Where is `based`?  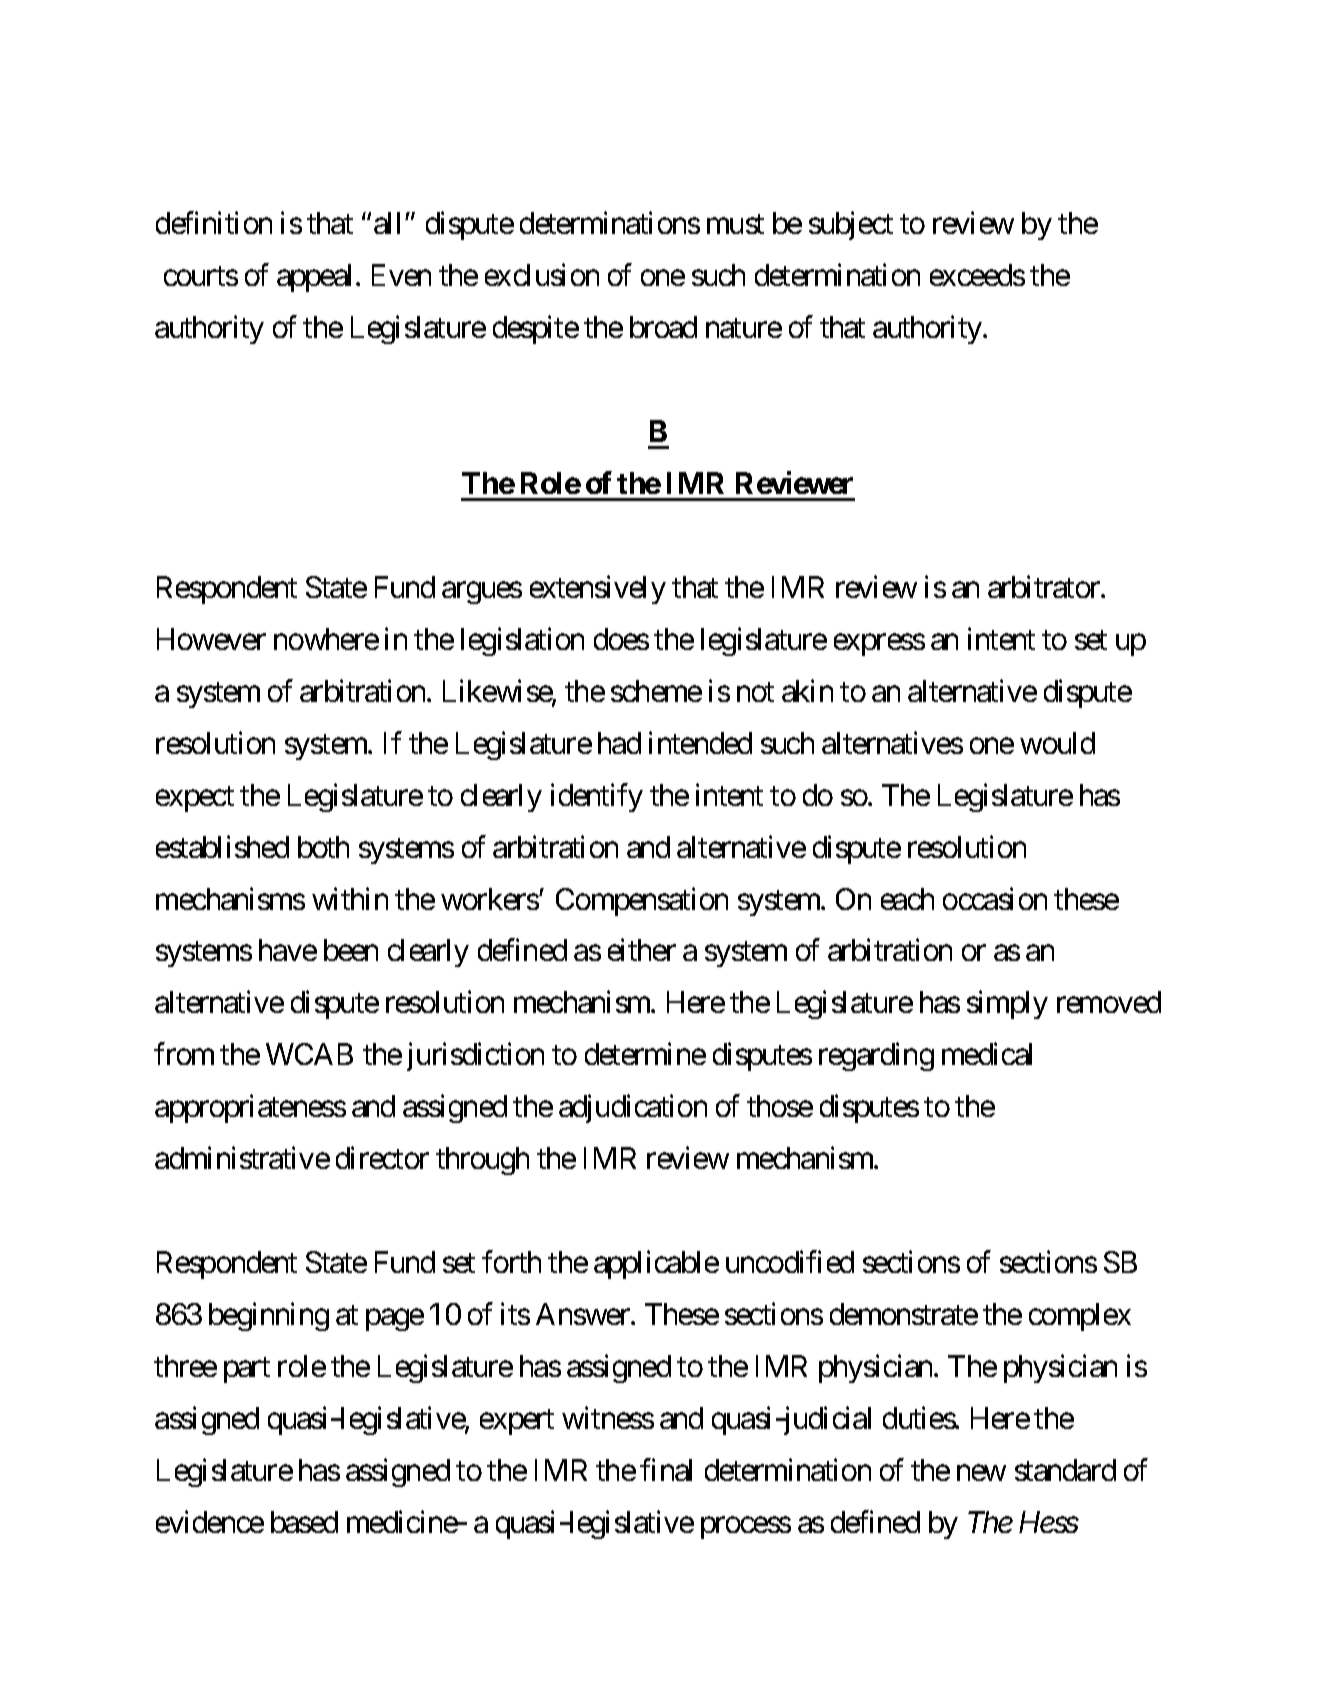
based is located at coordinates (304, 1522).
